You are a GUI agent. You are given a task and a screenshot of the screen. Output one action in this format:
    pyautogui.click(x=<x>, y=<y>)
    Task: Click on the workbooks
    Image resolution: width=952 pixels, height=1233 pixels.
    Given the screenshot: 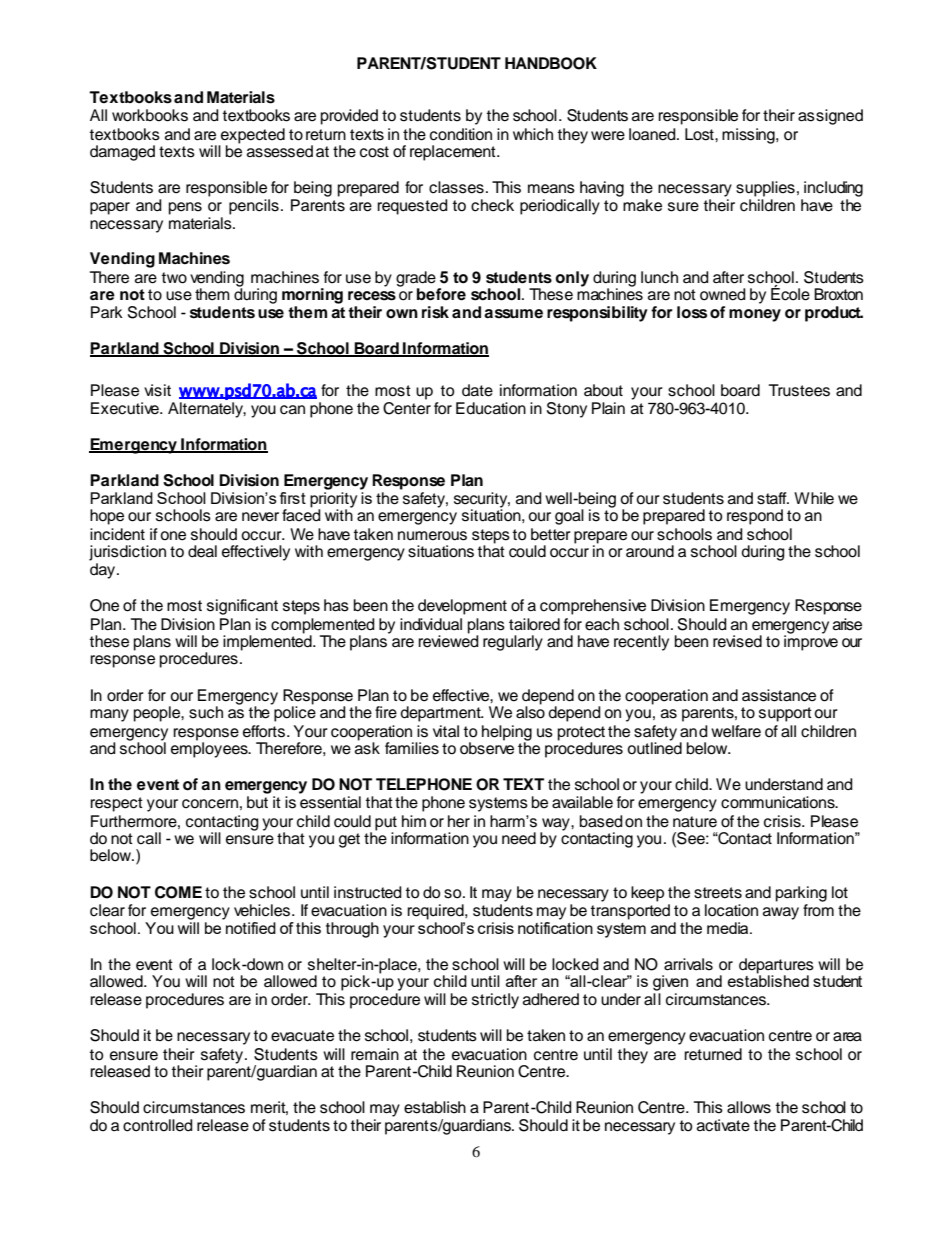 What is the action you would take?
    pyautogui.click(x=150, y=115)
